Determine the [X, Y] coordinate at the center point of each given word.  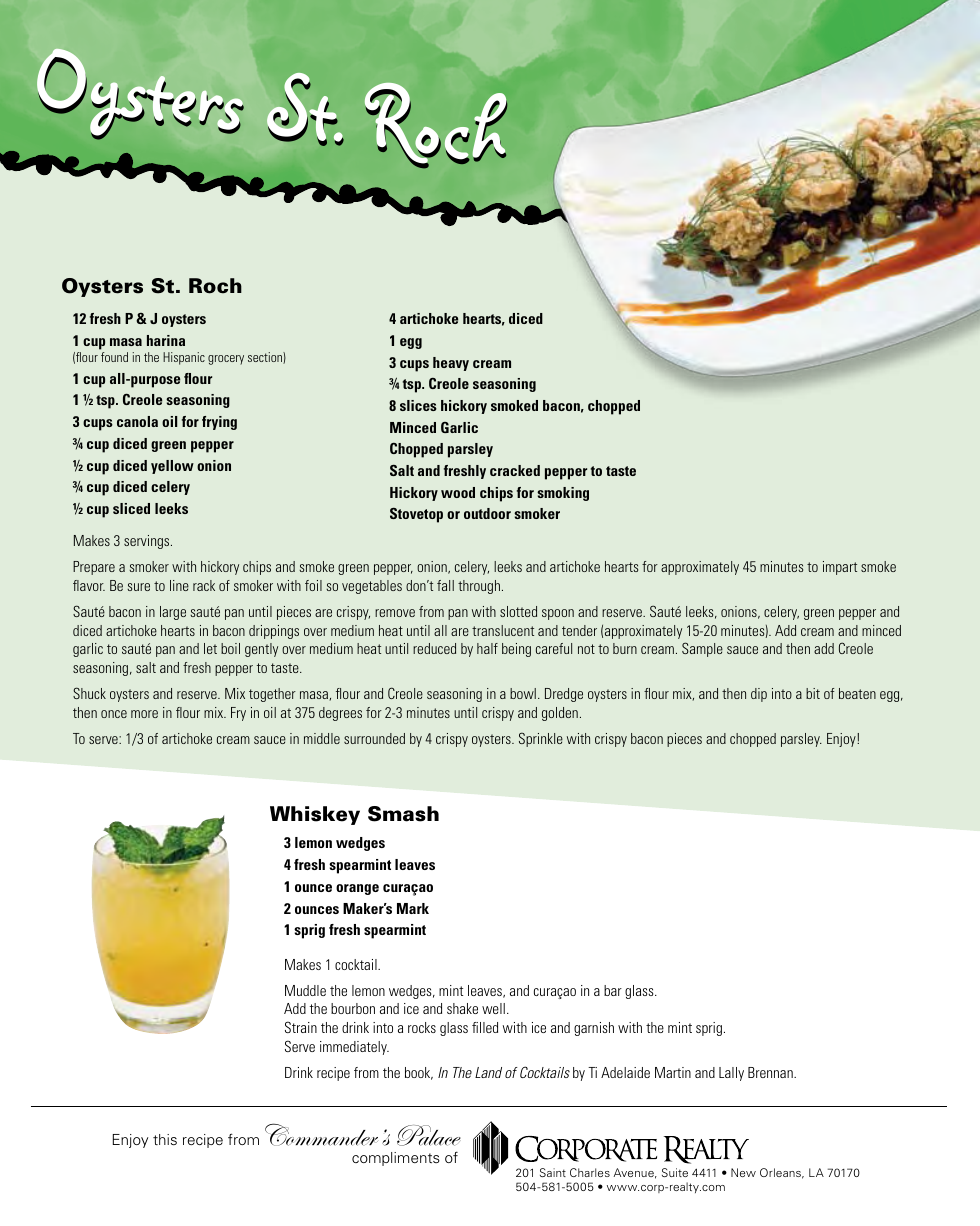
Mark [413, 908]
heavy [451, 364]
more [144, 714]
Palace [429, 1135]
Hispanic [184, 358]
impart [840, 568]
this [165, 1139]
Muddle [305, 990]
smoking [563, 494]
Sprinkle [541, 739]
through [479, 587]
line [179, 585]
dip [759, 695]
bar [613, 990]
